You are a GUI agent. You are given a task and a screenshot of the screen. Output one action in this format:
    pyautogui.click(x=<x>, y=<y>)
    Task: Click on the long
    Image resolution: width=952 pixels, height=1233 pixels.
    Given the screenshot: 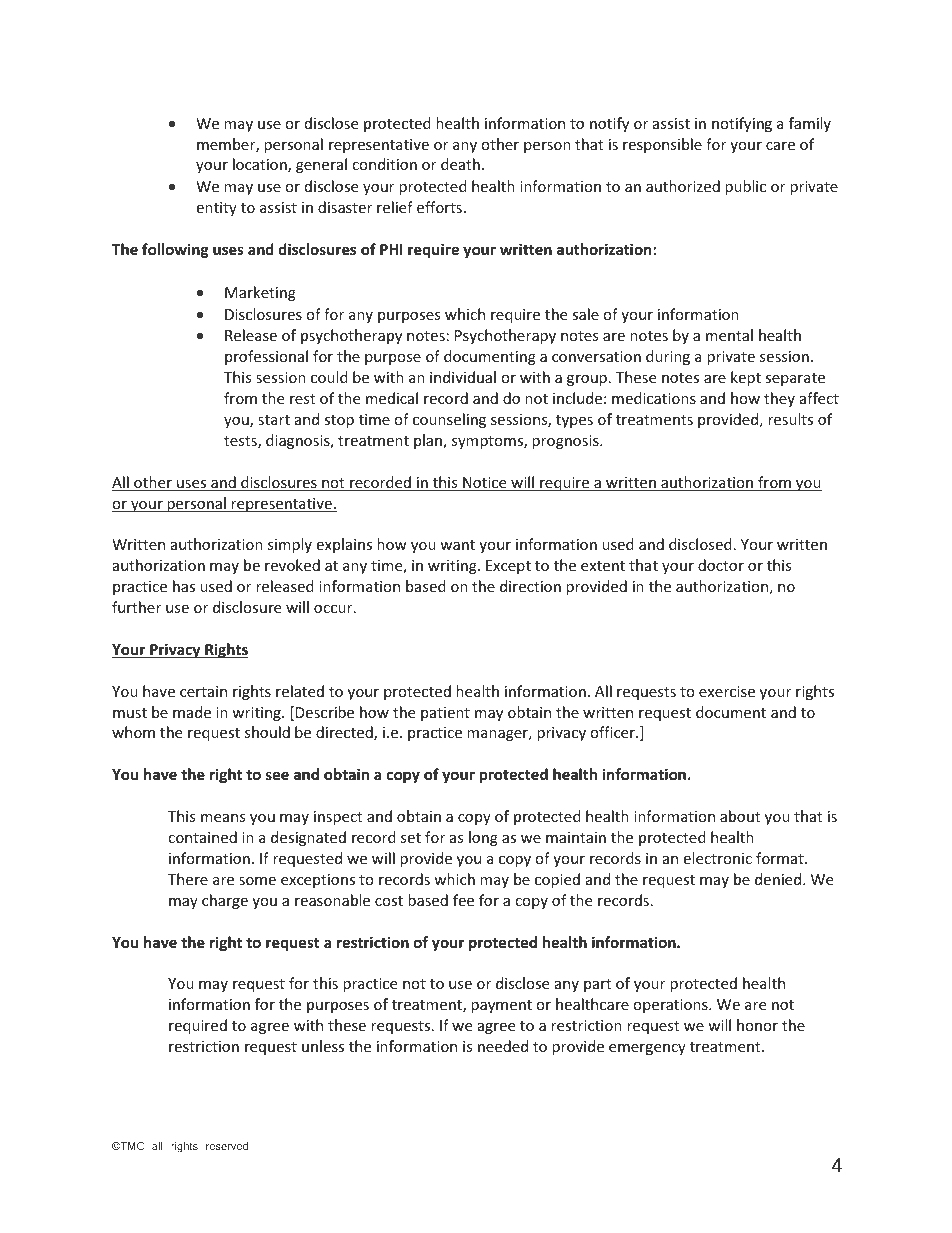 What is the action you would take?
    pyautogui.click(x=483, y=838)
